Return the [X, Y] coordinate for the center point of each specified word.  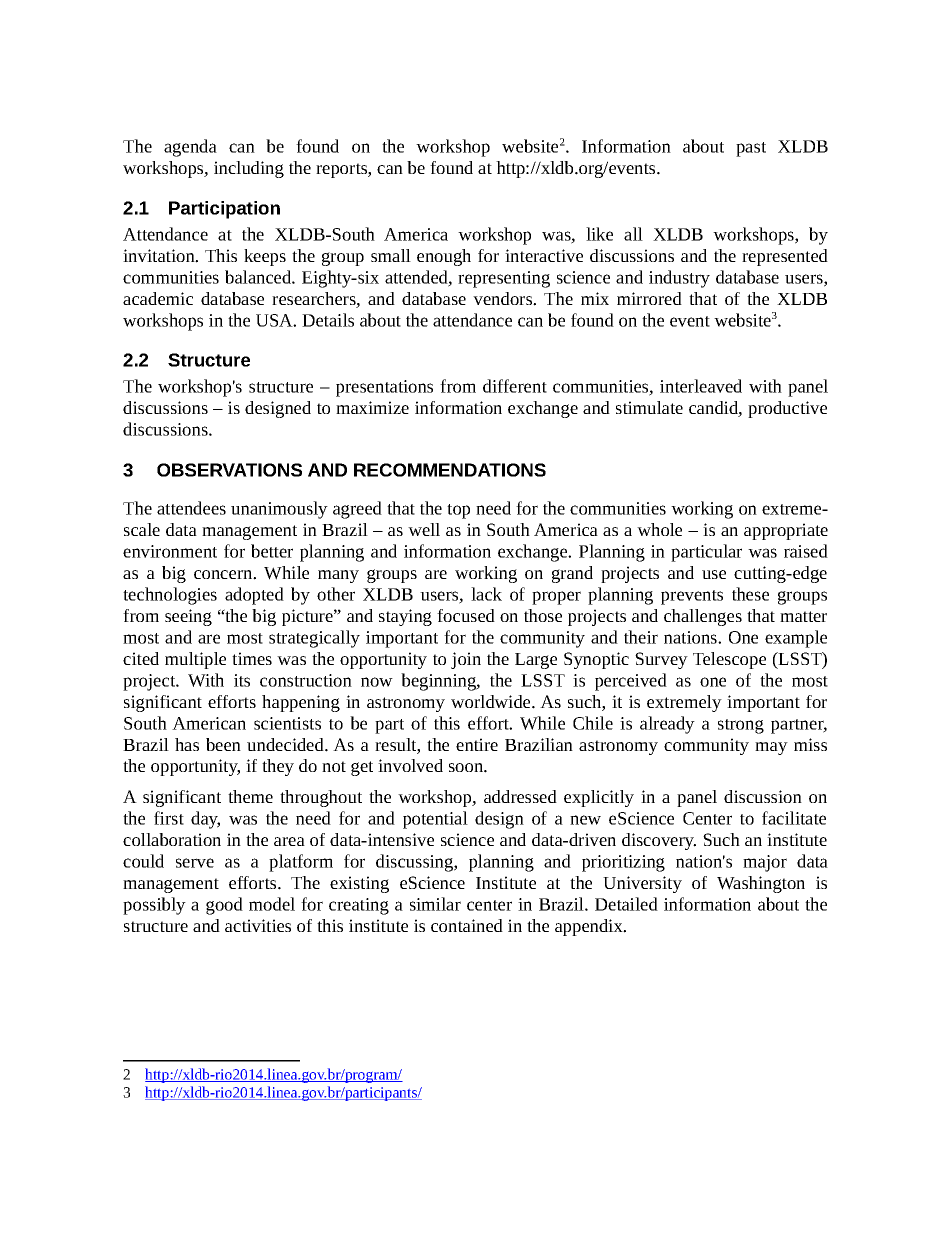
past [751, 149]
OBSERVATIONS [229, 470]
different [515, 386]
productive [787, 409]
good [224, 906]
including [249, 169]
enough [444, 257]
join [466, 660]
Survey [661, 660]
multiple [195, 660]
